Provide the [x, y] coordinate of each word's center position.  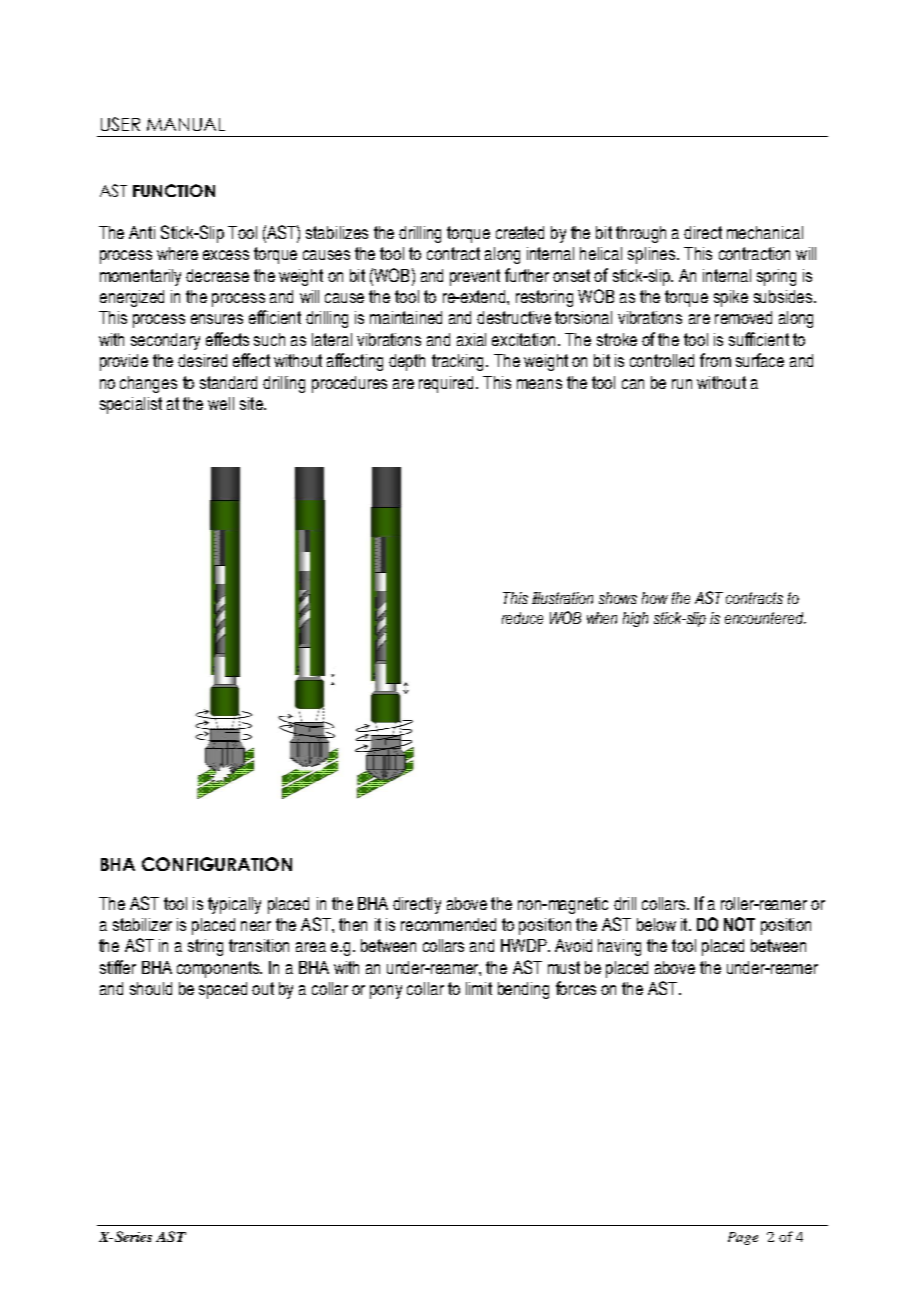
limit [479, 988]
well [221, 403]
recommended [448, 924]
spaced [223, 990]
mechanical [765, 232]
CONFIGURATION [217, 864]
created [520, 232]
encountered [765, 618]
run [682, 384]
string [205, 947]
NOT [739, 924]
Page [743, 1238]
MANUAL [186, 124]
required [446, 384]
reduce [522, 618]
